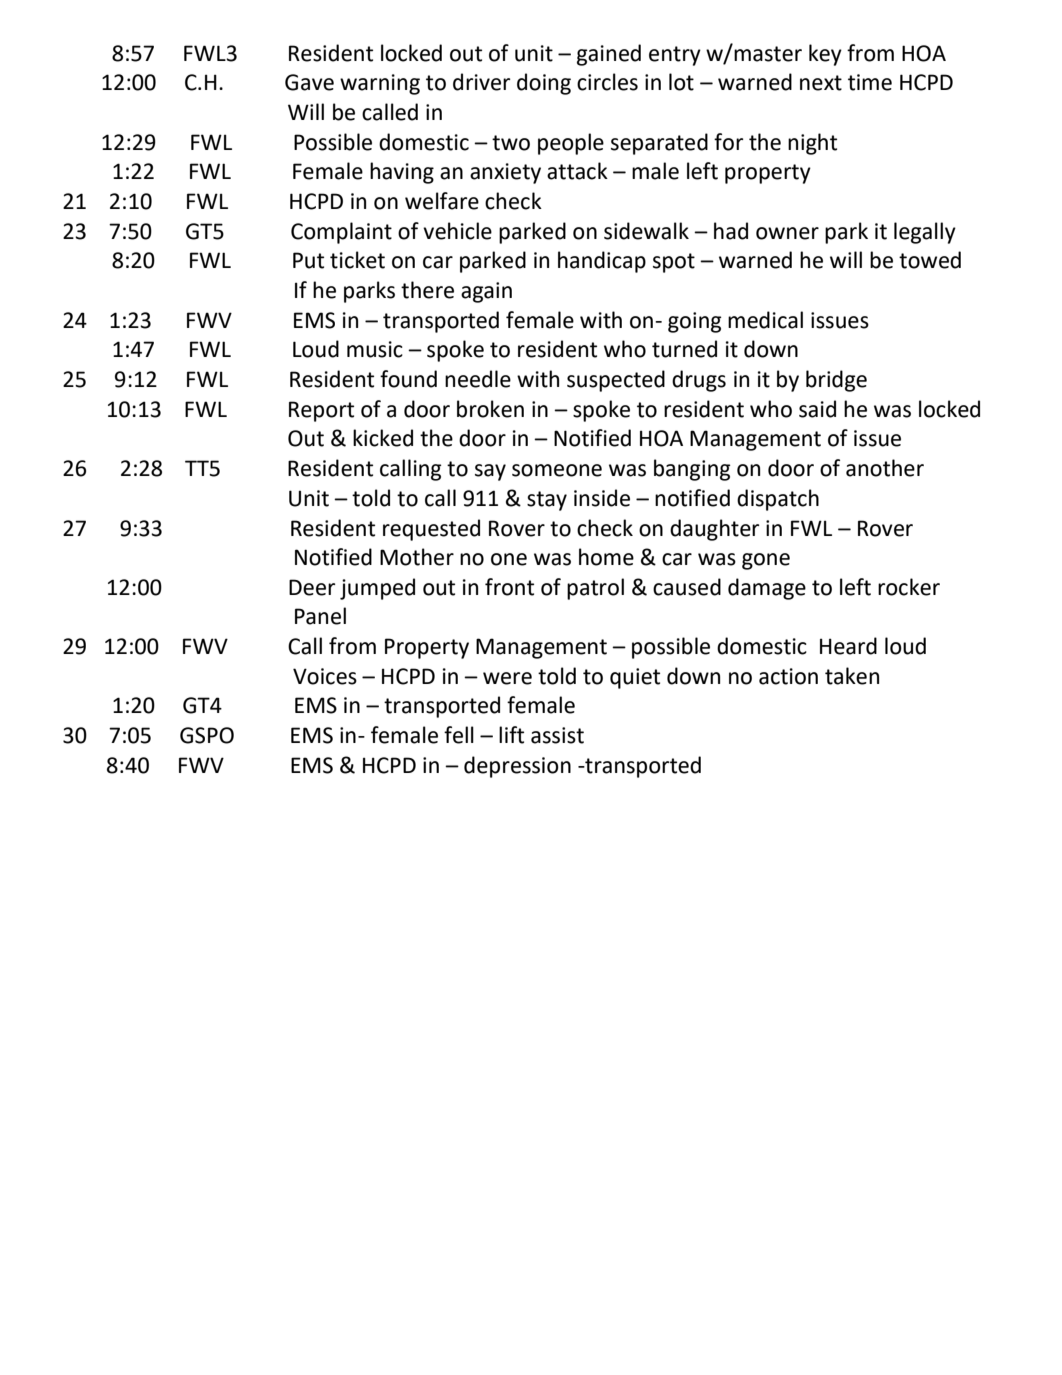 The height and width of the document is (1375, 1062). I want to click on assist, so click(557, 735).
